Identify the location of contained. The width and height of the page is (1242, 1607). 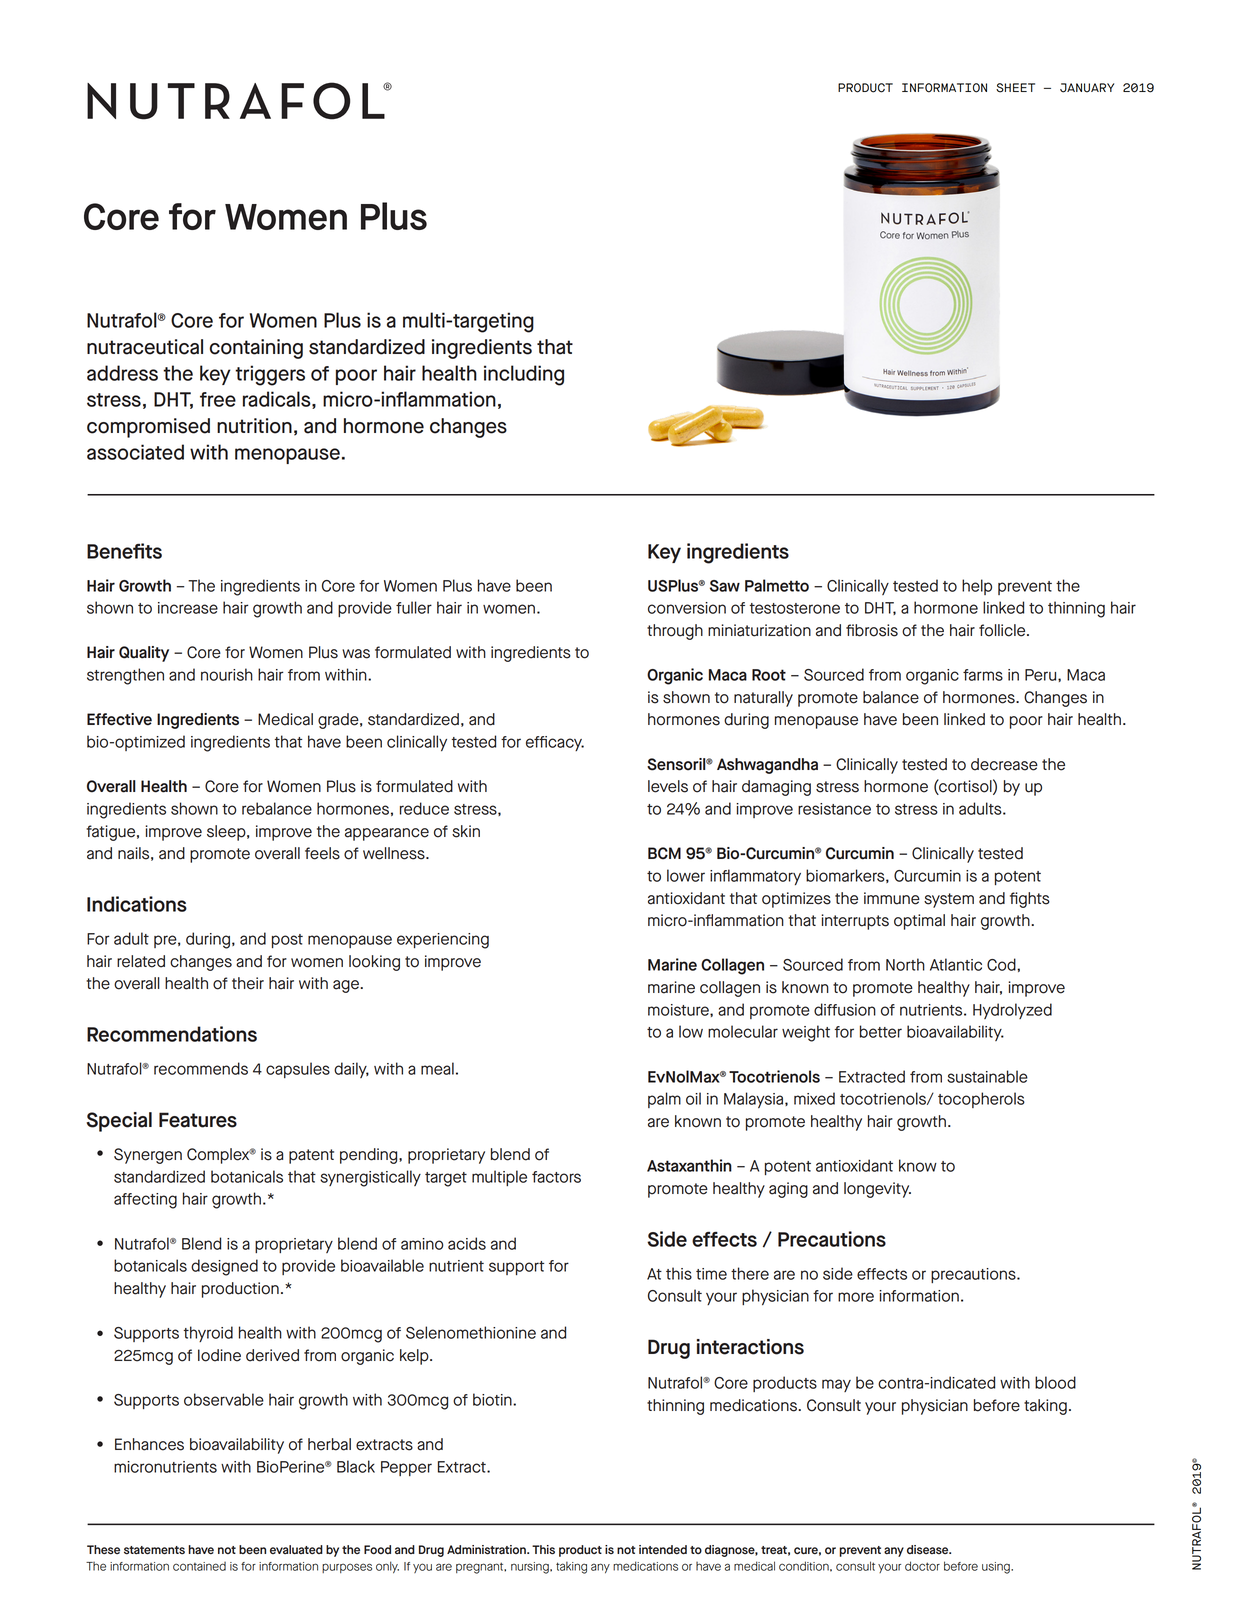
(199, 1566).
